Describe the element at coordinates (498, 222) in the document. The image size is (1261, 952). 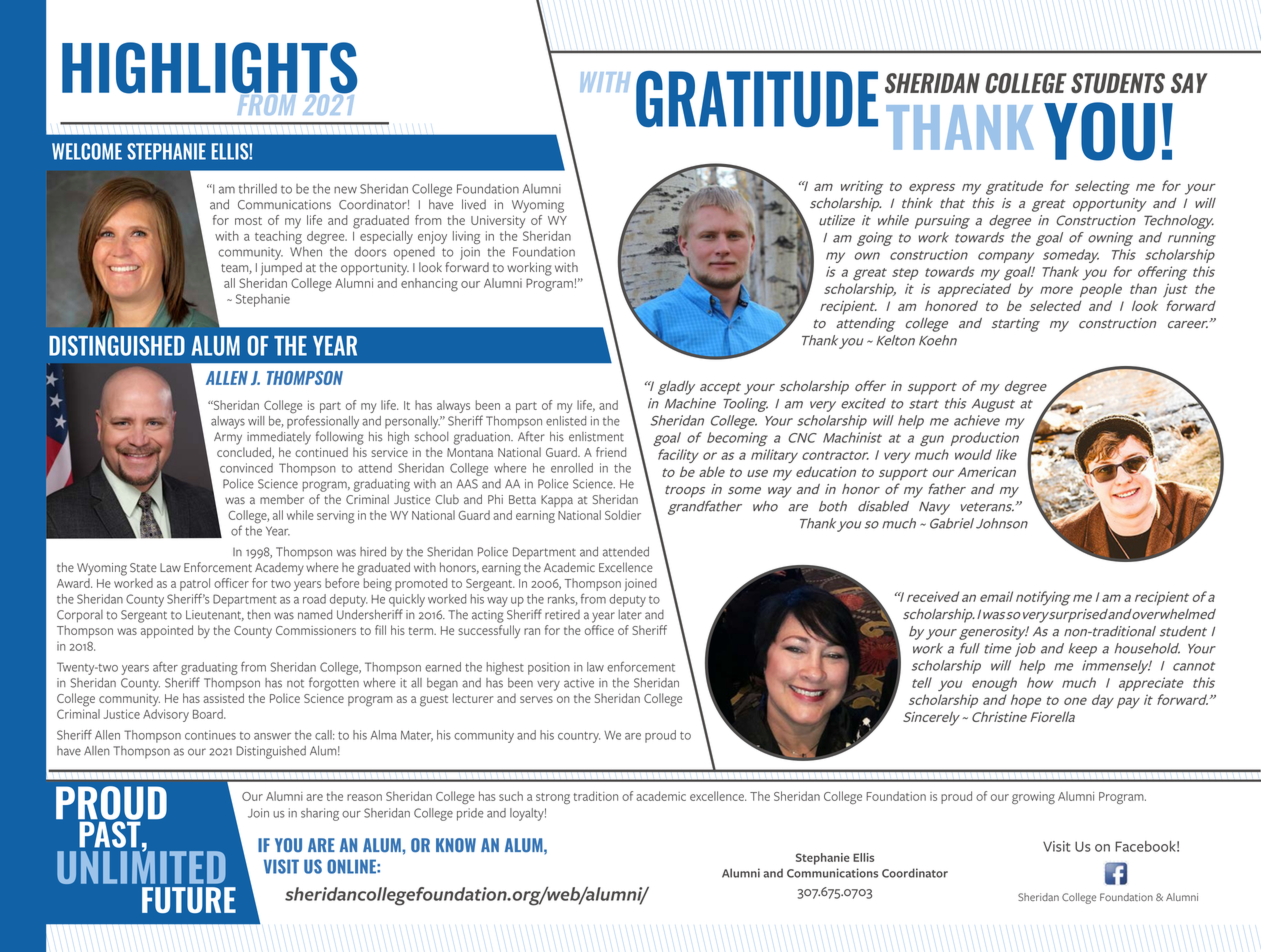
I see `University` at that location.
